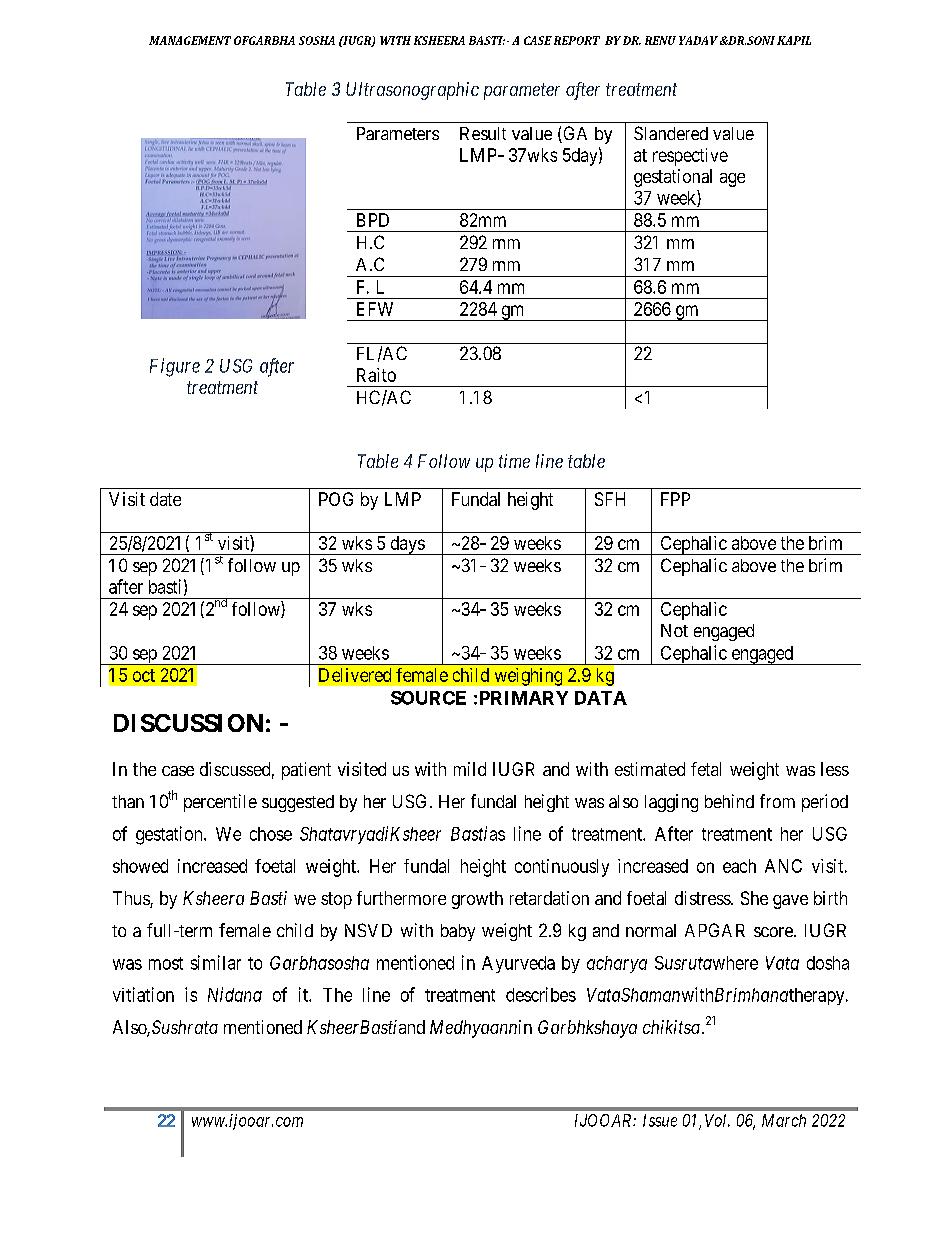 This screenshot has height=1233, width=952. What do you see at coordinates (220, 803) in the screenshot?
I see `percentile` at bounding box center [220, 803].
